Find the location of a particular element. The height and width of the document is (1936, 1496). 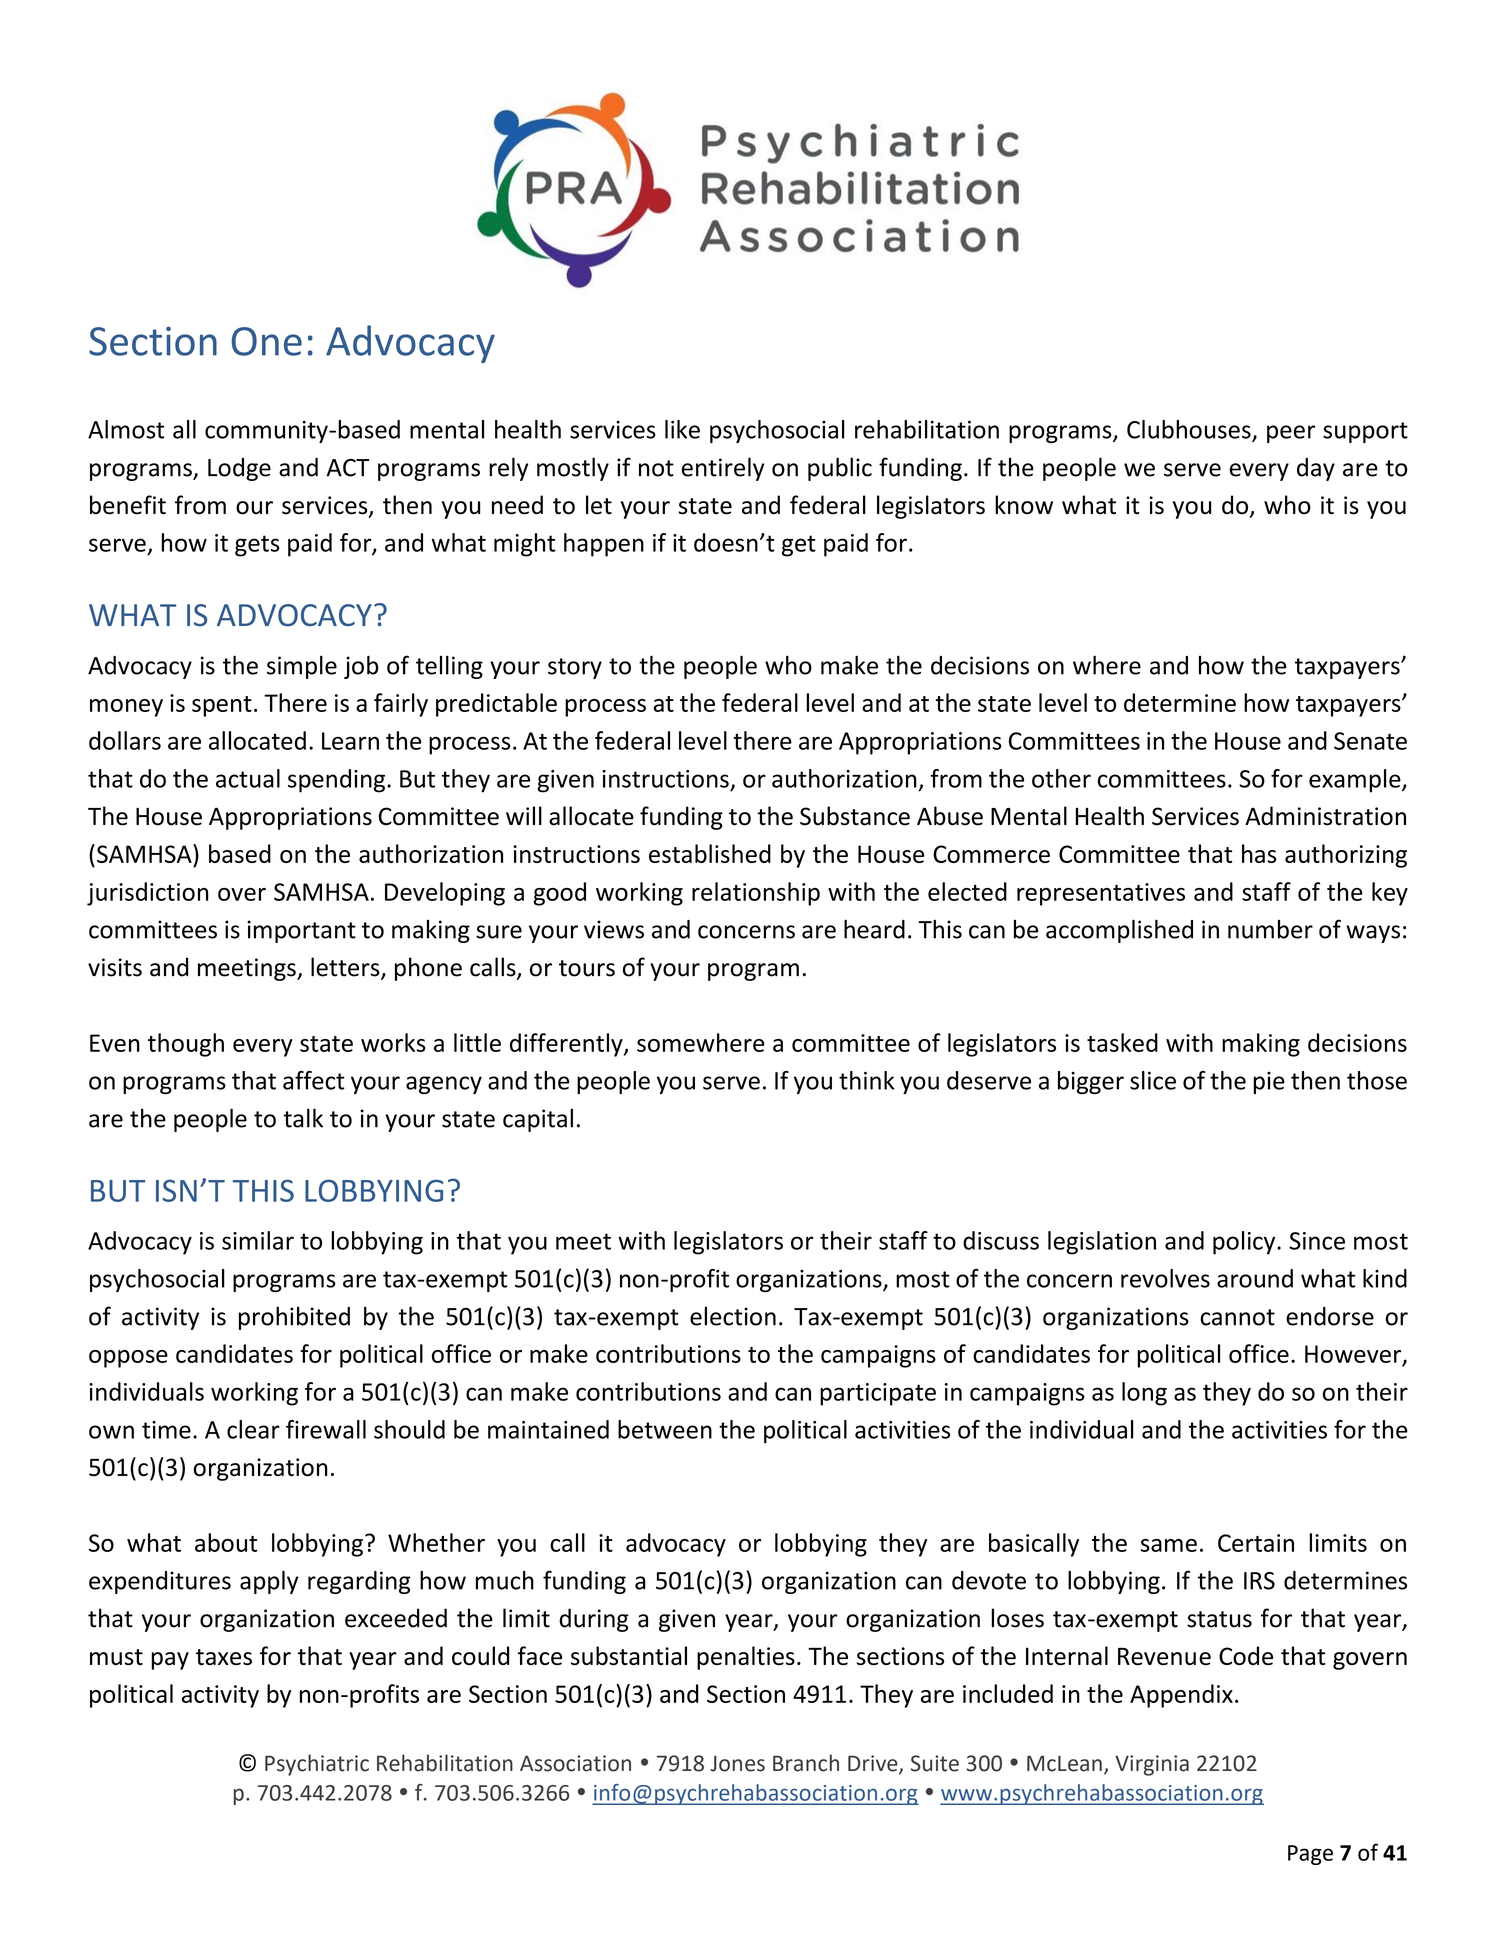

day is located at coordinates (1316, 469).
